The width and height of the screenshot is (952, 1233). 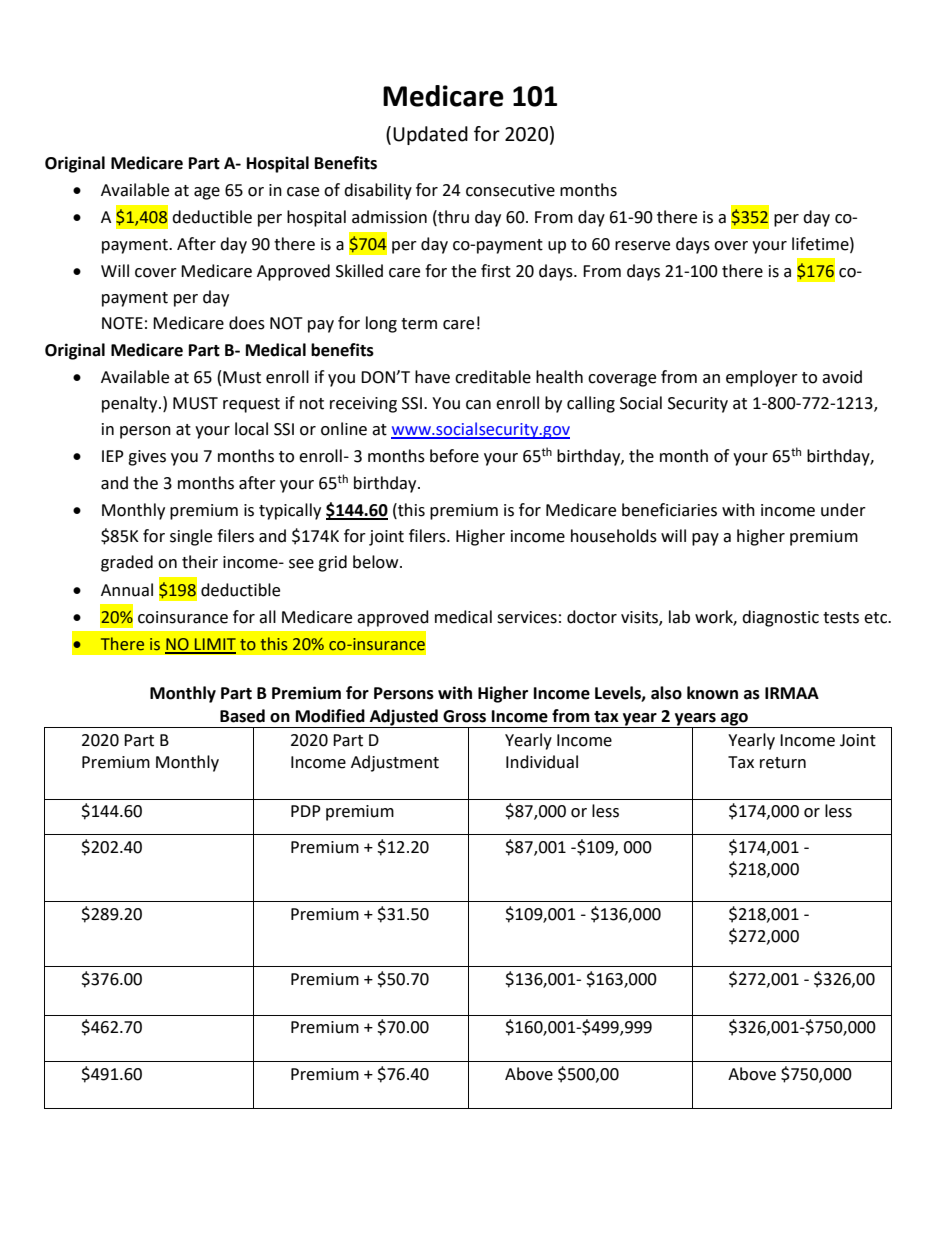 What do you see at coordinates (306, 811) in the screenshot?
I see `PDP` at bounding box center [306, 811].
